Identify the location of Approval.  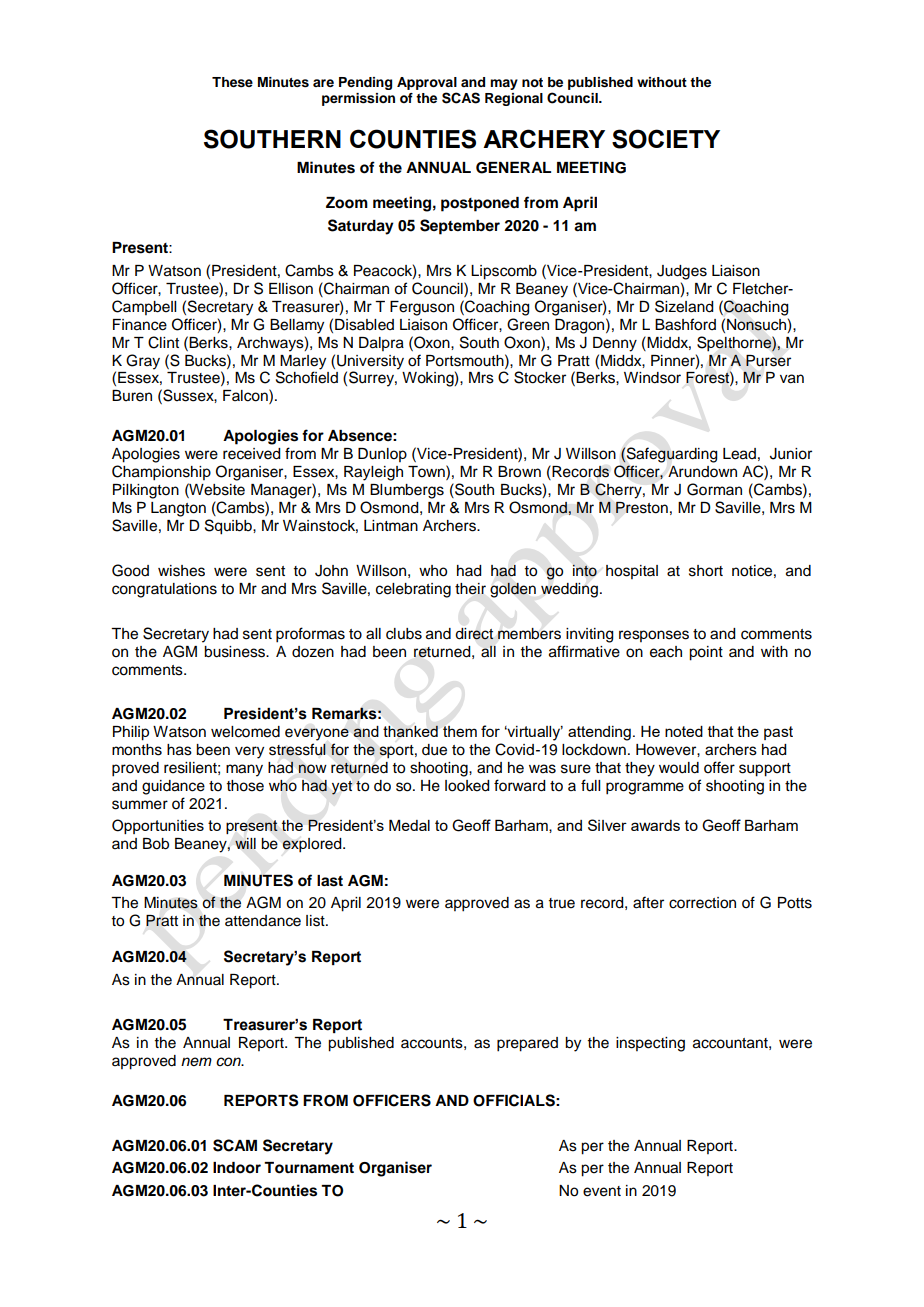
(427, 83).
